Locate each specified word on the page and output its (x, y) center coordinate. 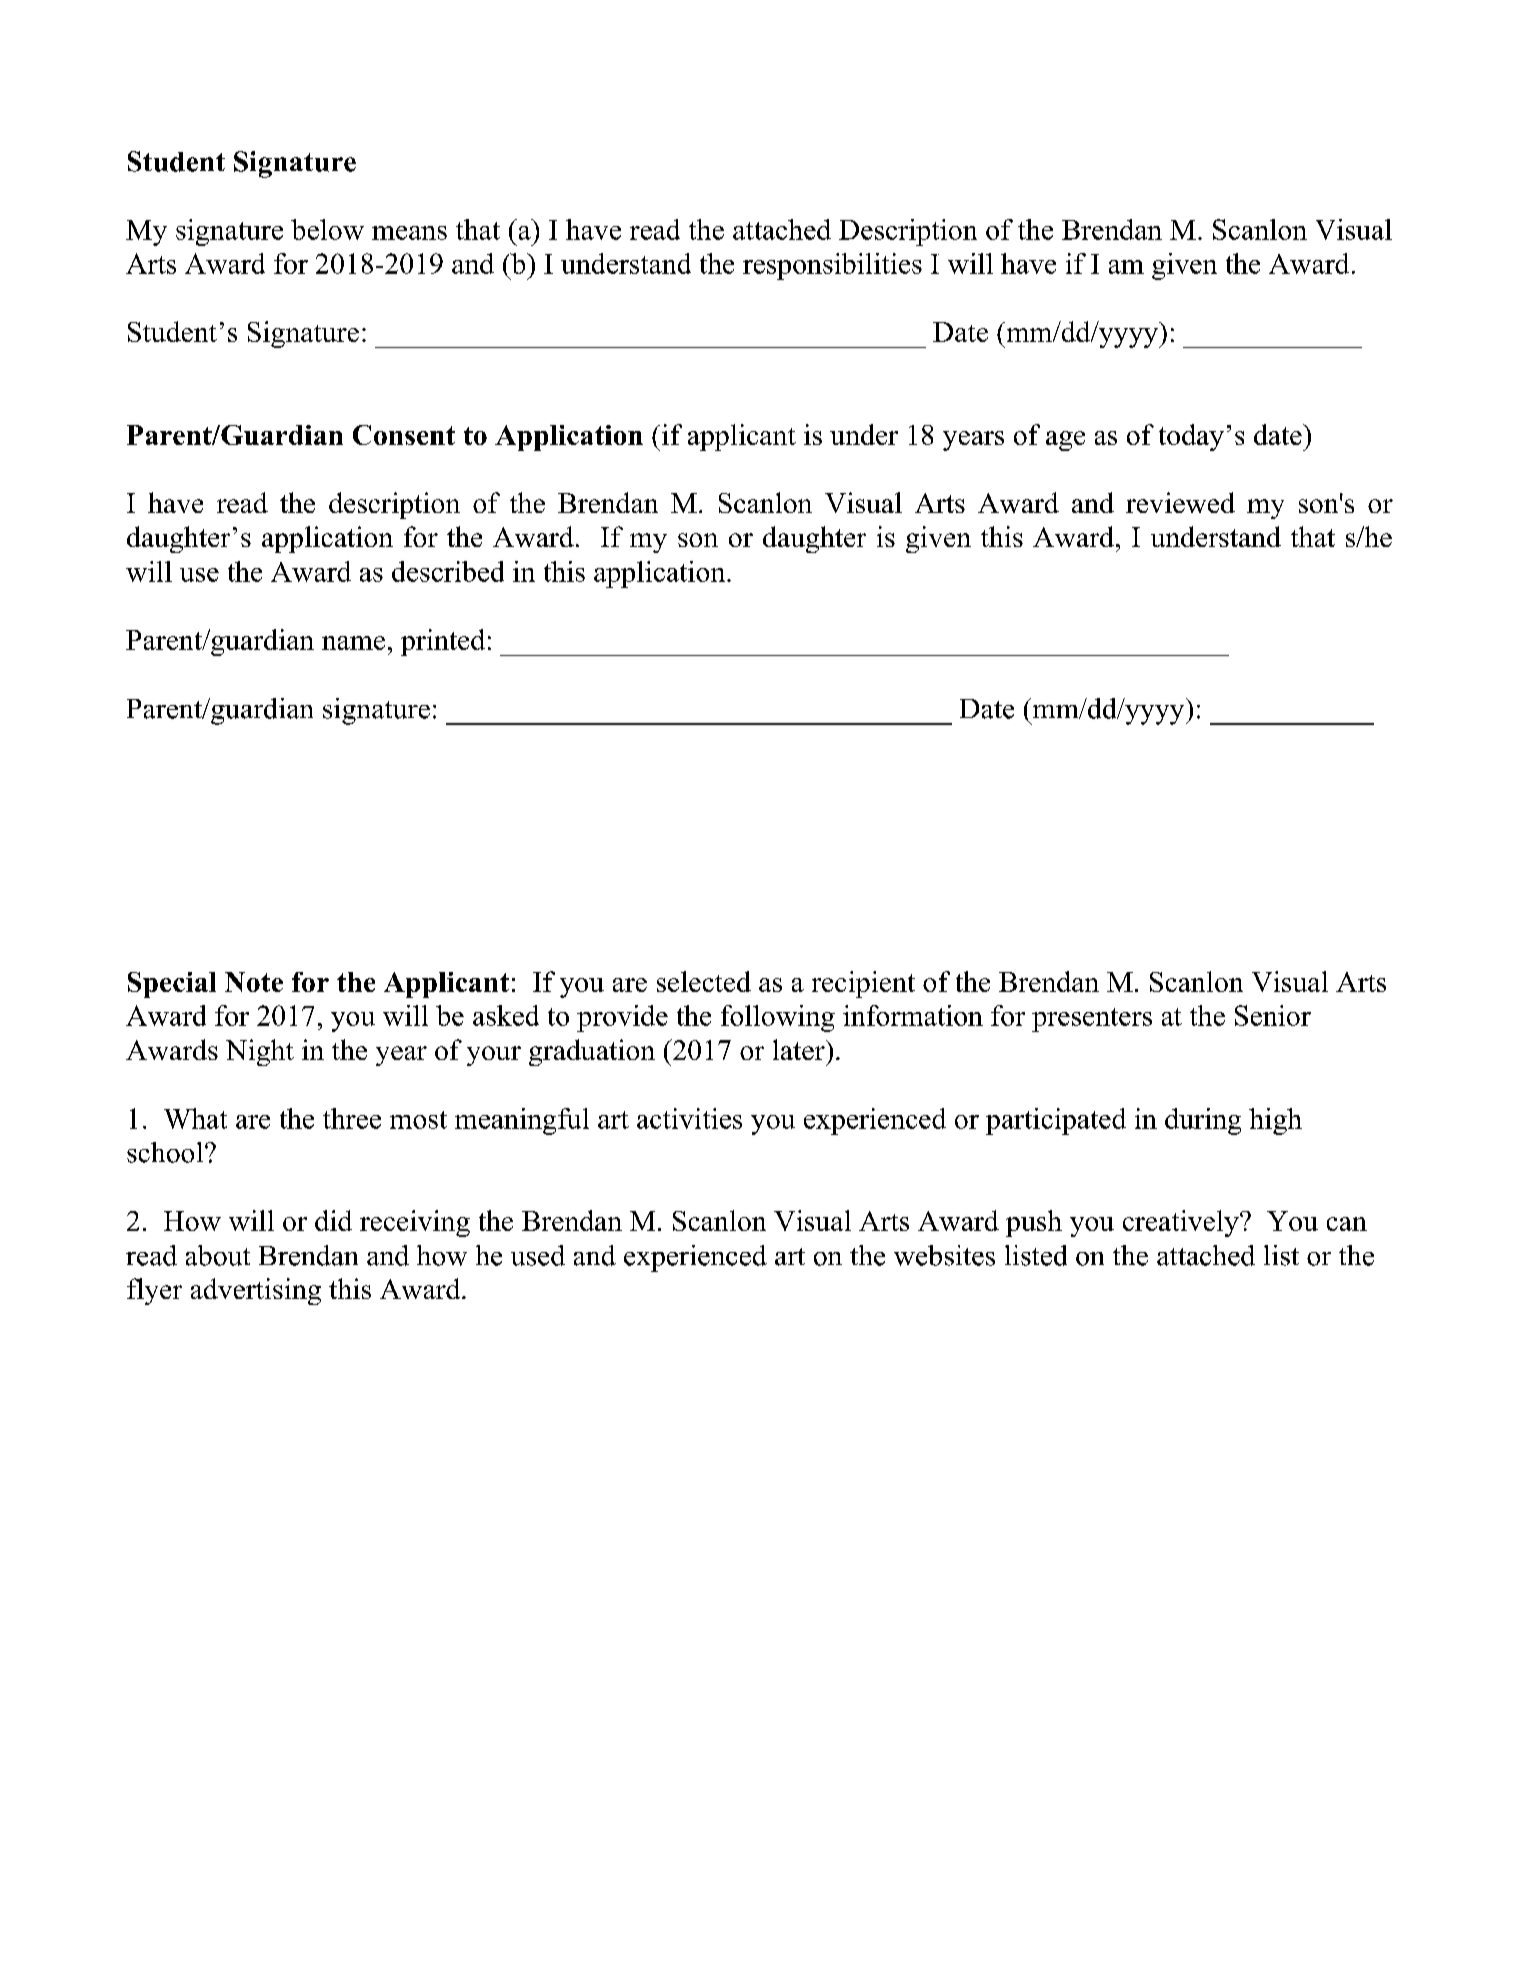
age (1065, 441)
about (218, 1255)
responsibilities (832, 266)
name (353, 643)
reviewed (1180, 502)
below (327, 229)
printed (443, 642)
